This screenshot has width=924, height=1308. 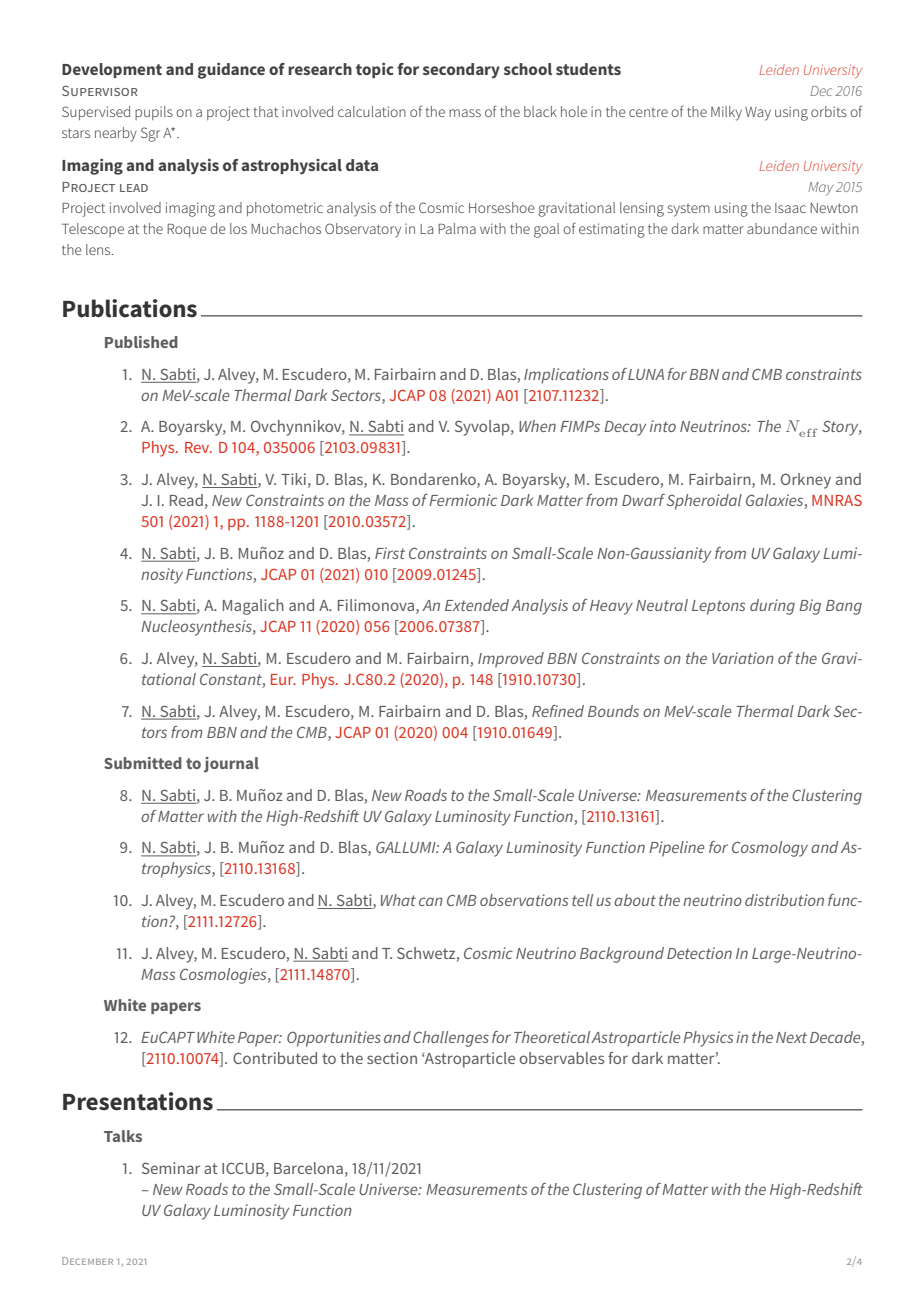 I want to click on Submitted, so click(x=143, y=763).
